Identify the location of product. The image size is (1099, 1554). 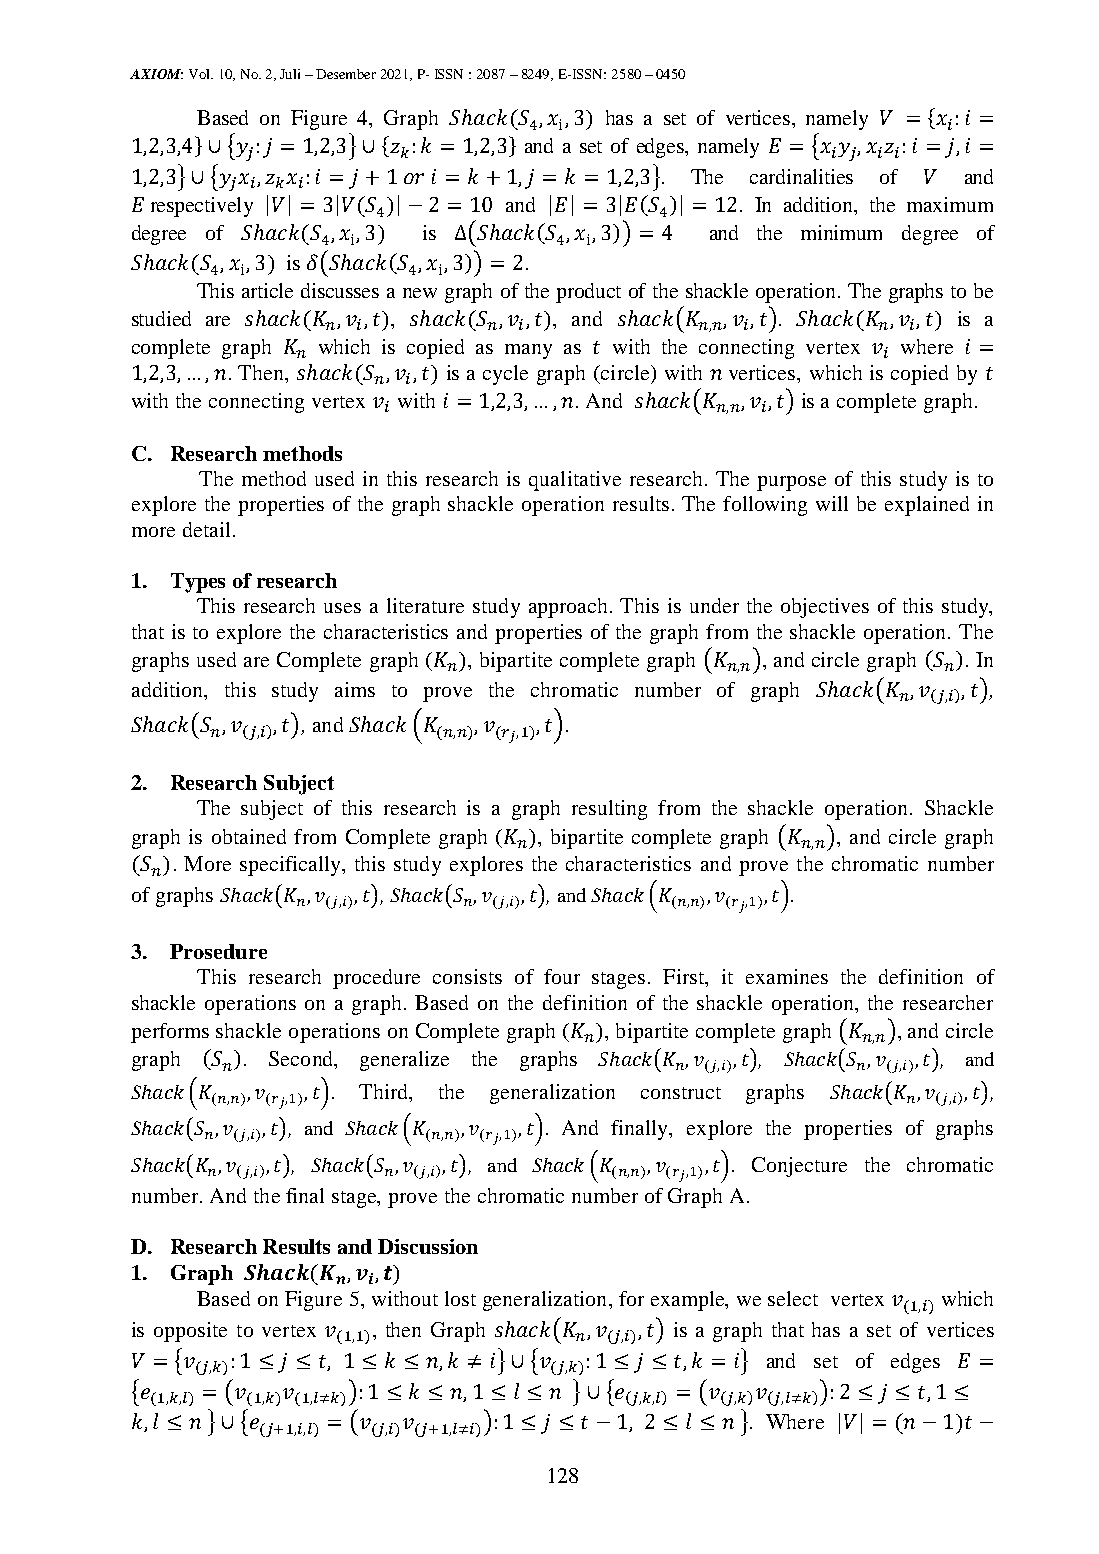
(588, 293).
